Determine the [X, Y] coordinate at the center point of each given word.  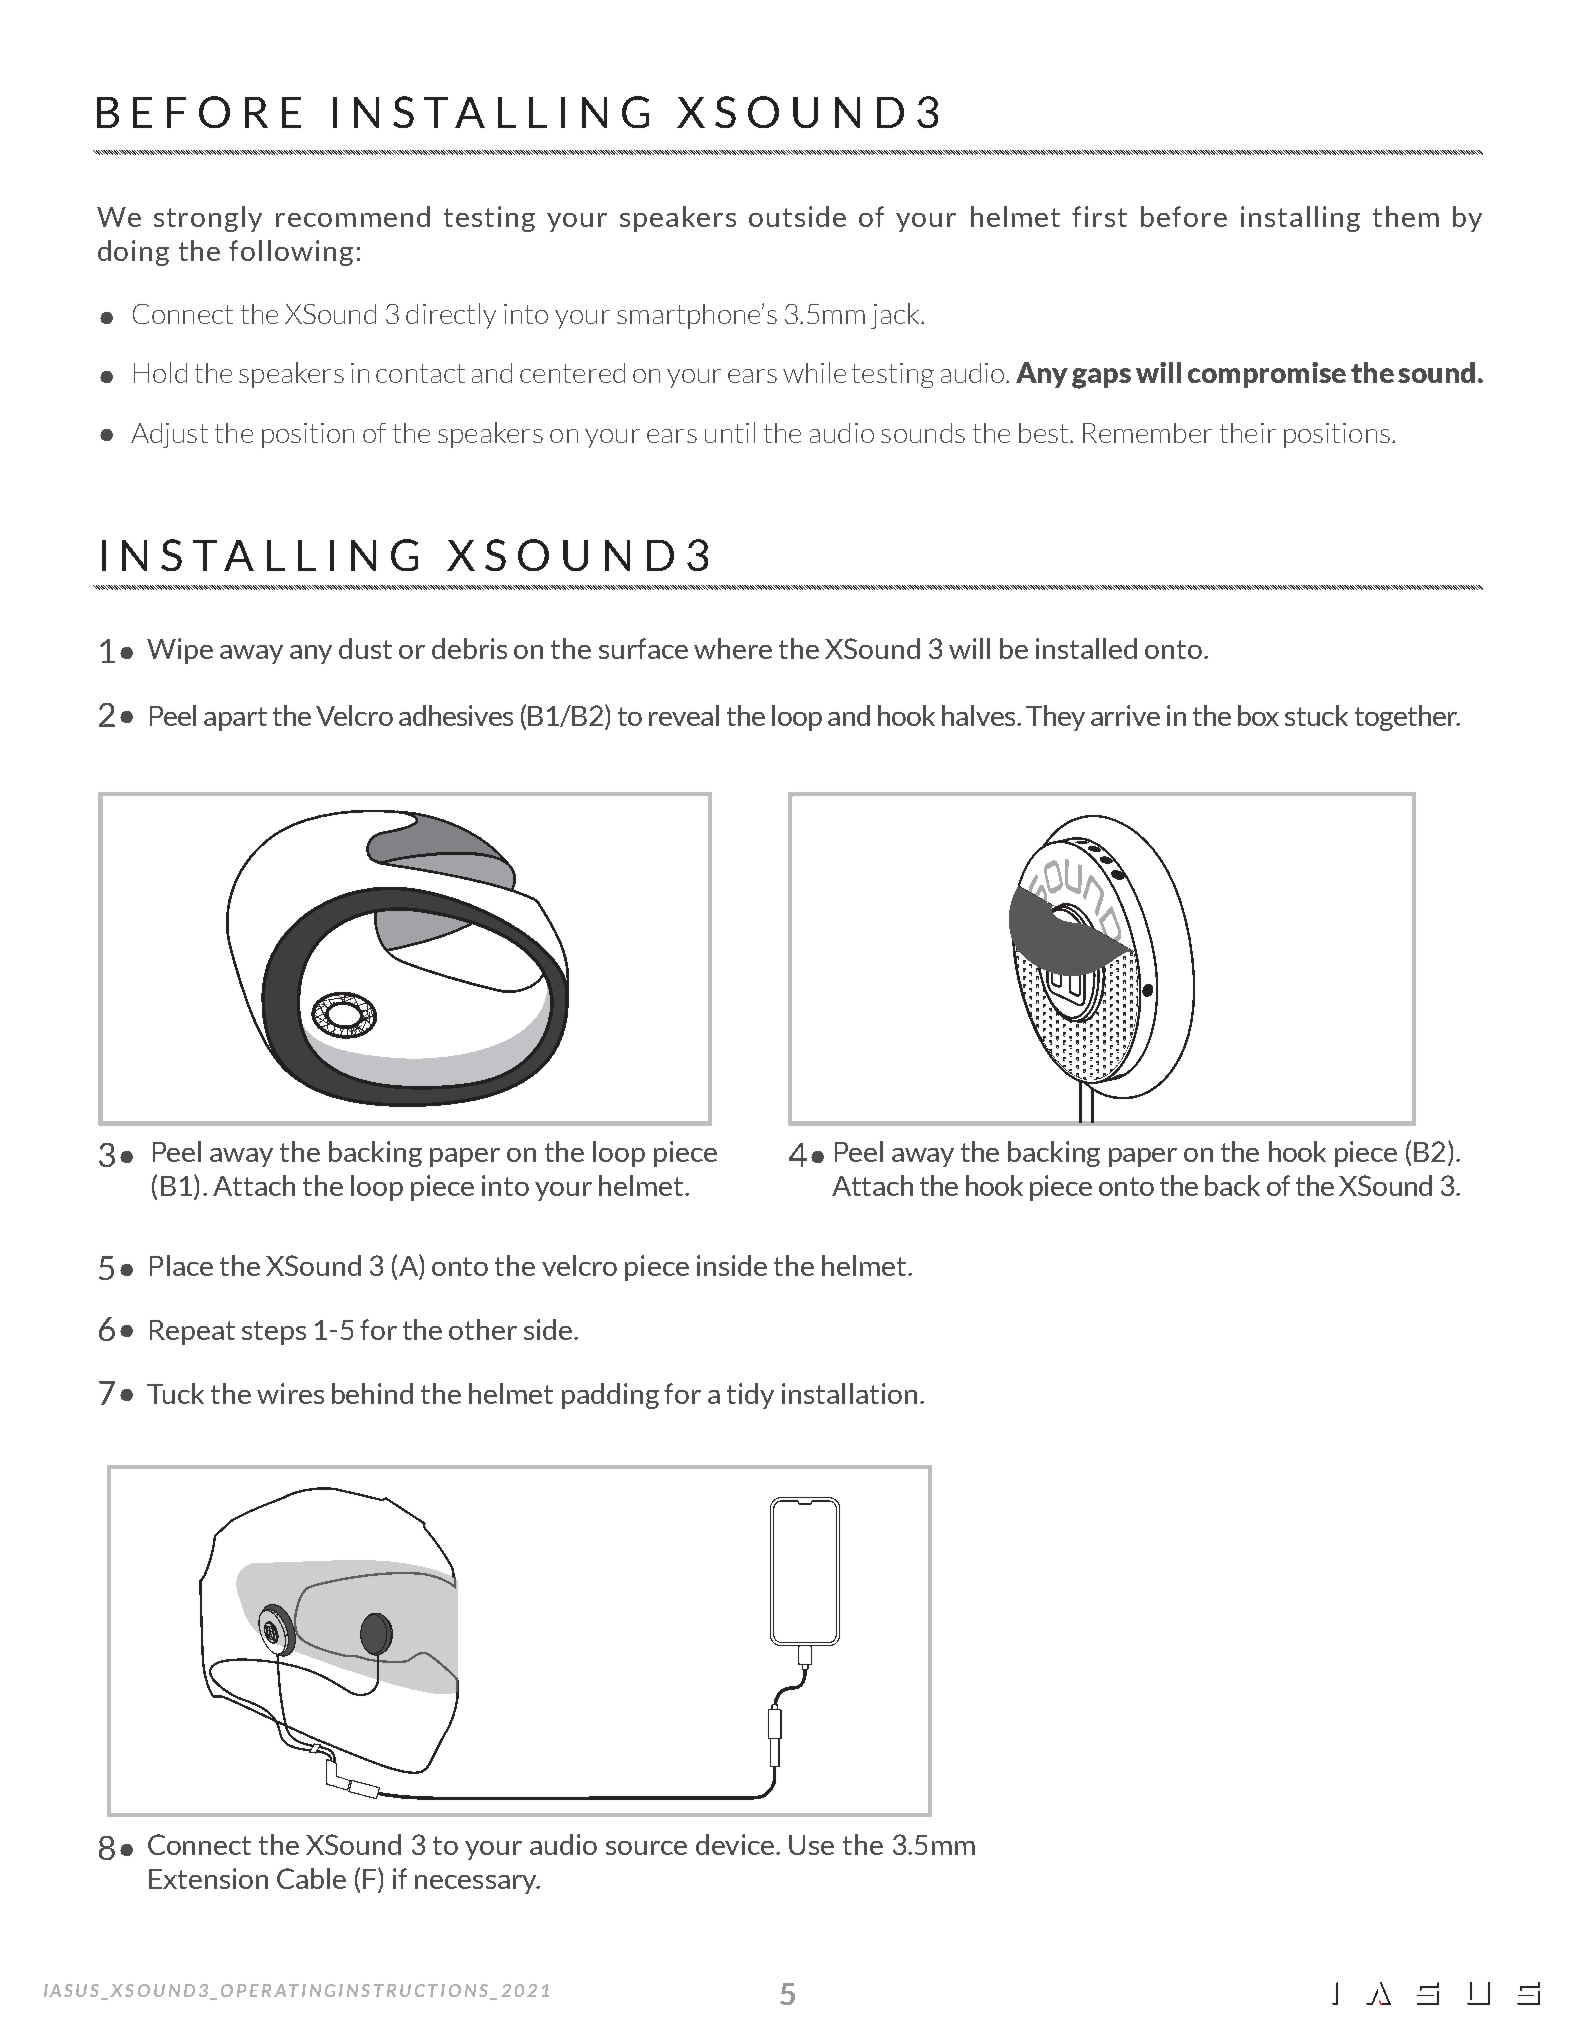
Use [811, 1845]
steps [274, 1333]
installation [849, 1393]
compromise [1267, 375]
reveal [684, 715]
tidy [750, 1396]
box [1258, 715]
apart [235, 719]
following [291, 253]
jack [896, 316]
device [736, 1844]
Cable [311, 1878]
